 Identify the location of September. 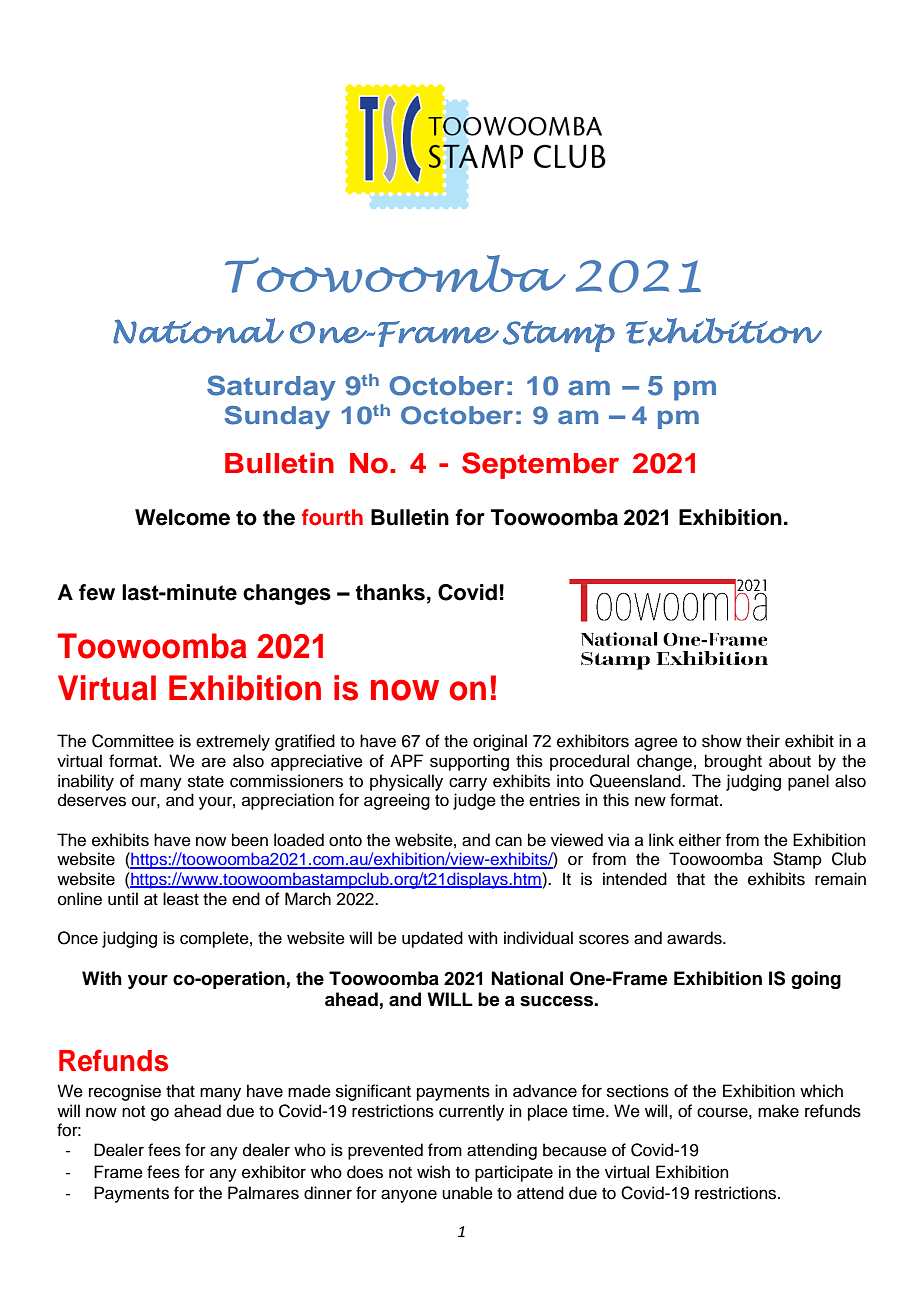
(540, 465).
